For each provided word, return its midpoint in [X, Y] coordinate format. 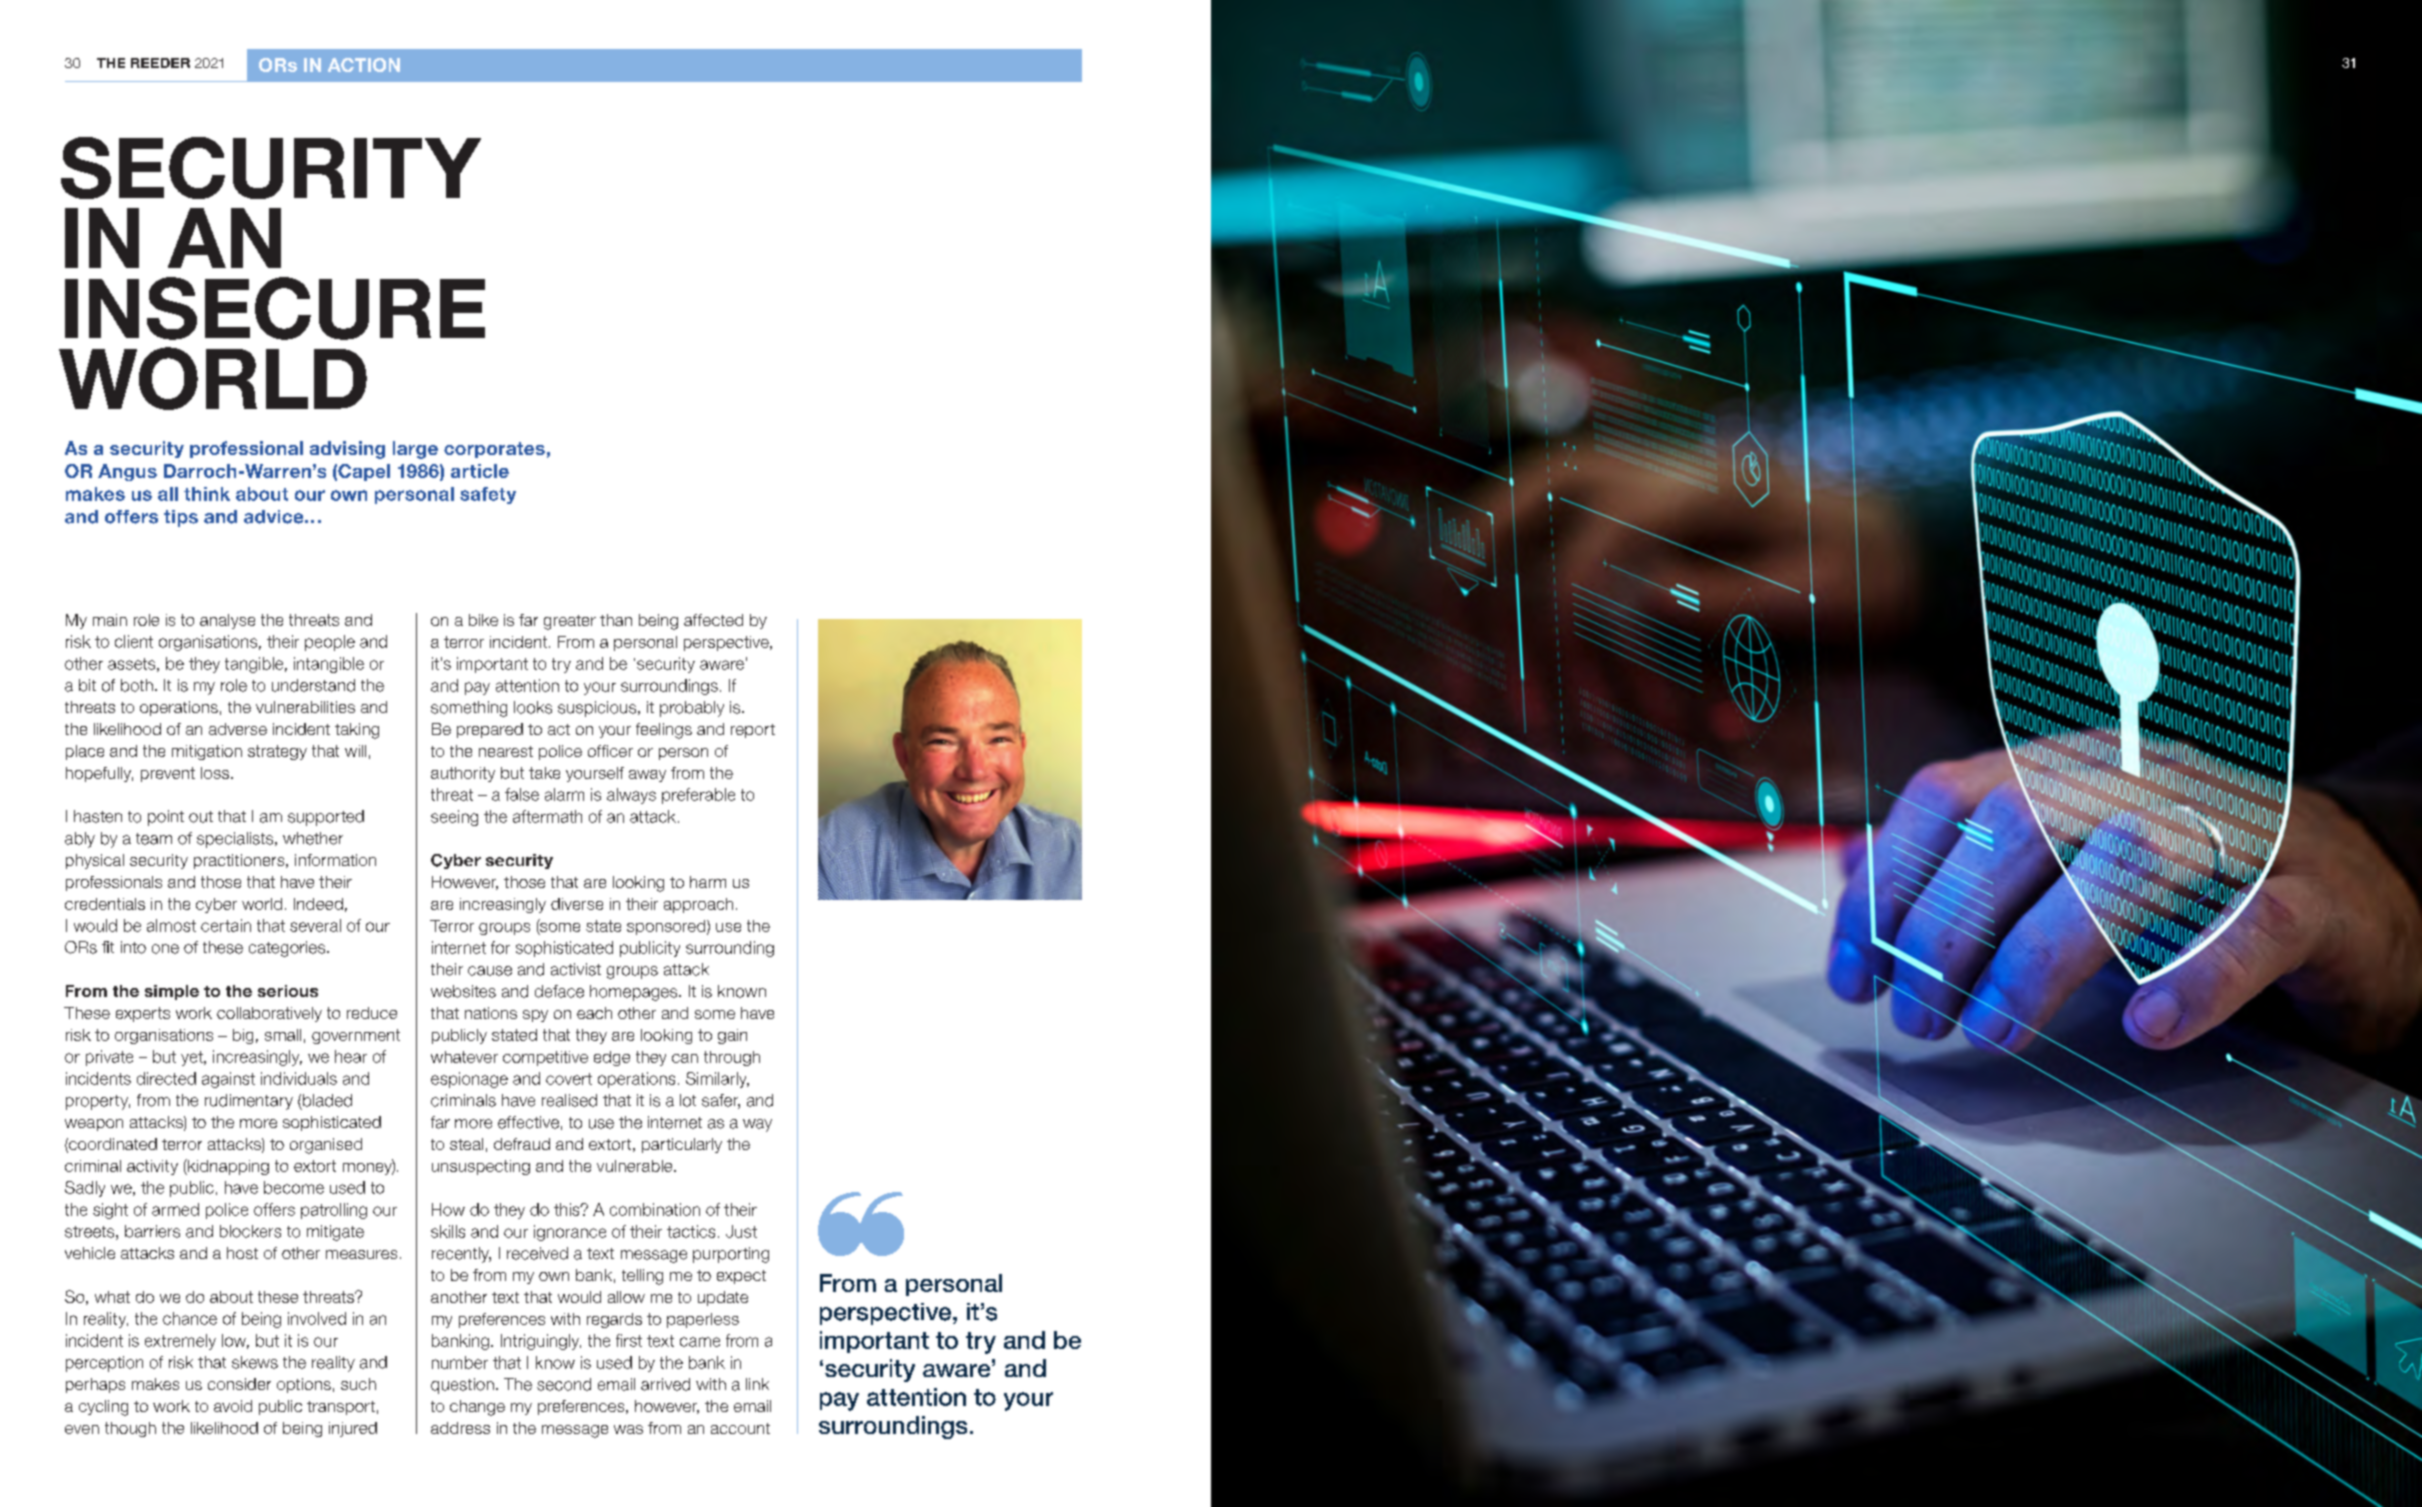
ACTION [364, 65]
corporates [494, 450]
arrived [665, 1384]
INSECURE [275, 308]
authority [463, 774]
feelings [664, 731]
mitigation [207, 752]
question [462, 1386]
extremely [180, 1342]
